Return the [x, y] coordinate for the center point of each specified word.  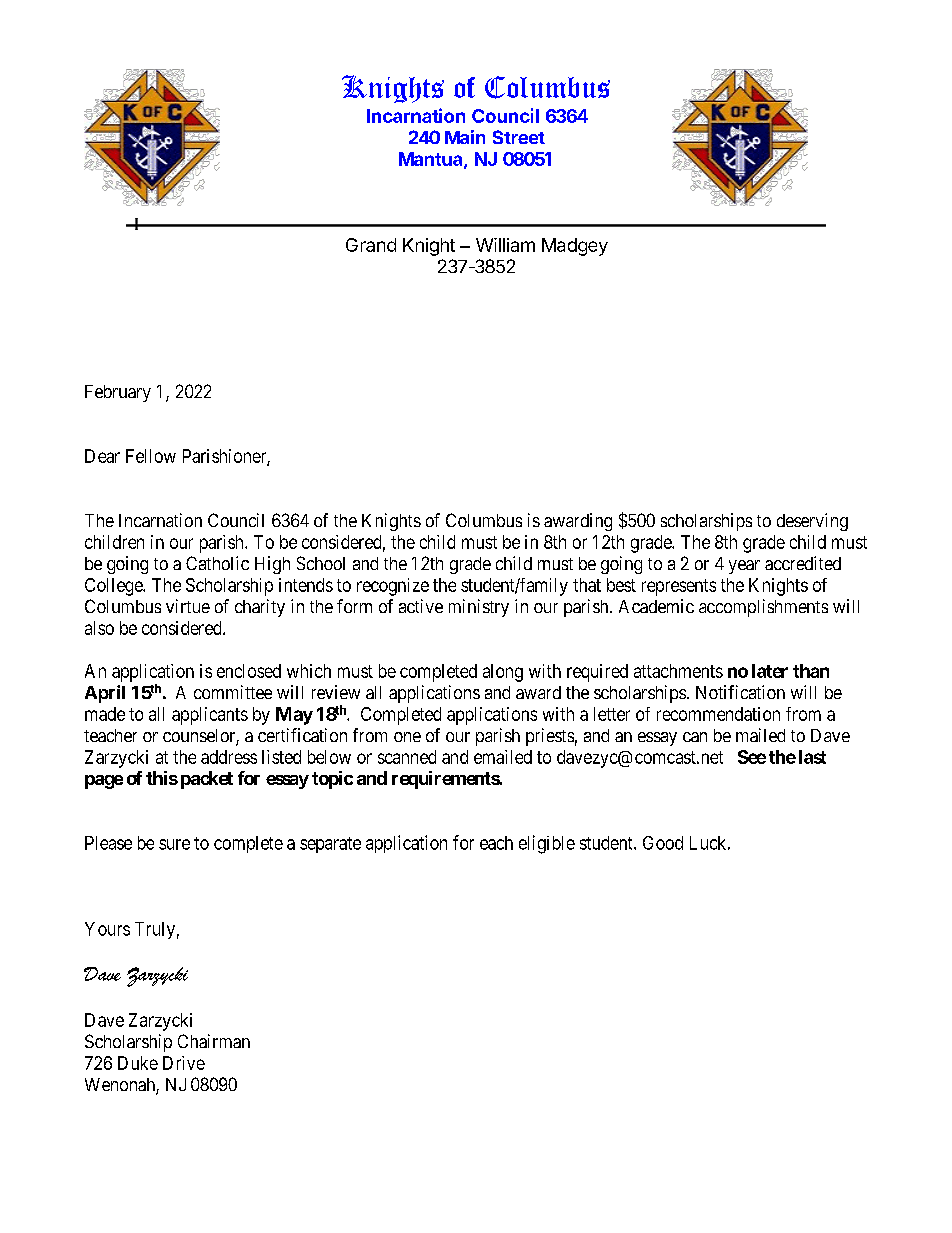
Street [519, 137]
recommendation [718, 714]
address [229, 757]
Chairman [214, 1041]
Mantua [432, 160]
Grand [371, 245]
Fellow [151, 456]
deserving [812, 522]
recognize [393, 587]
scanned [407, 757]
